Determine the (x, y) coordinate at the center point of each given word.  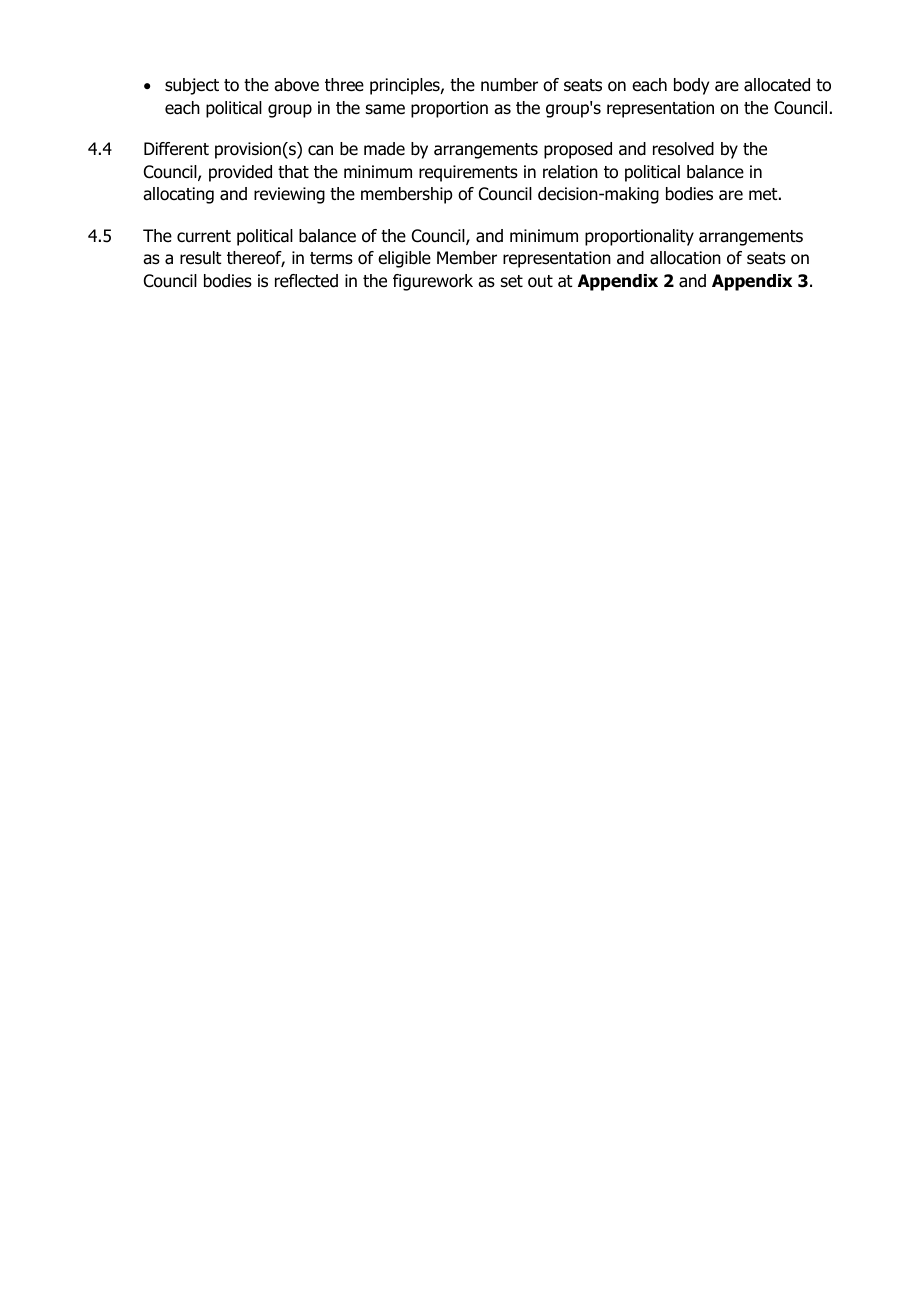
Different (176, 149)
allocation (685, 258)
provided (240, 173)
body (691, 86)
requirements (468, 173)
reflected (306, 281)
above (296, 85)
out (540, 281)
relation (570, 172)
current (204, 236)
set (512, 281)
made (384, 149)
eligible (404, 259)
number (509, 85)
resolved (683, 149)
